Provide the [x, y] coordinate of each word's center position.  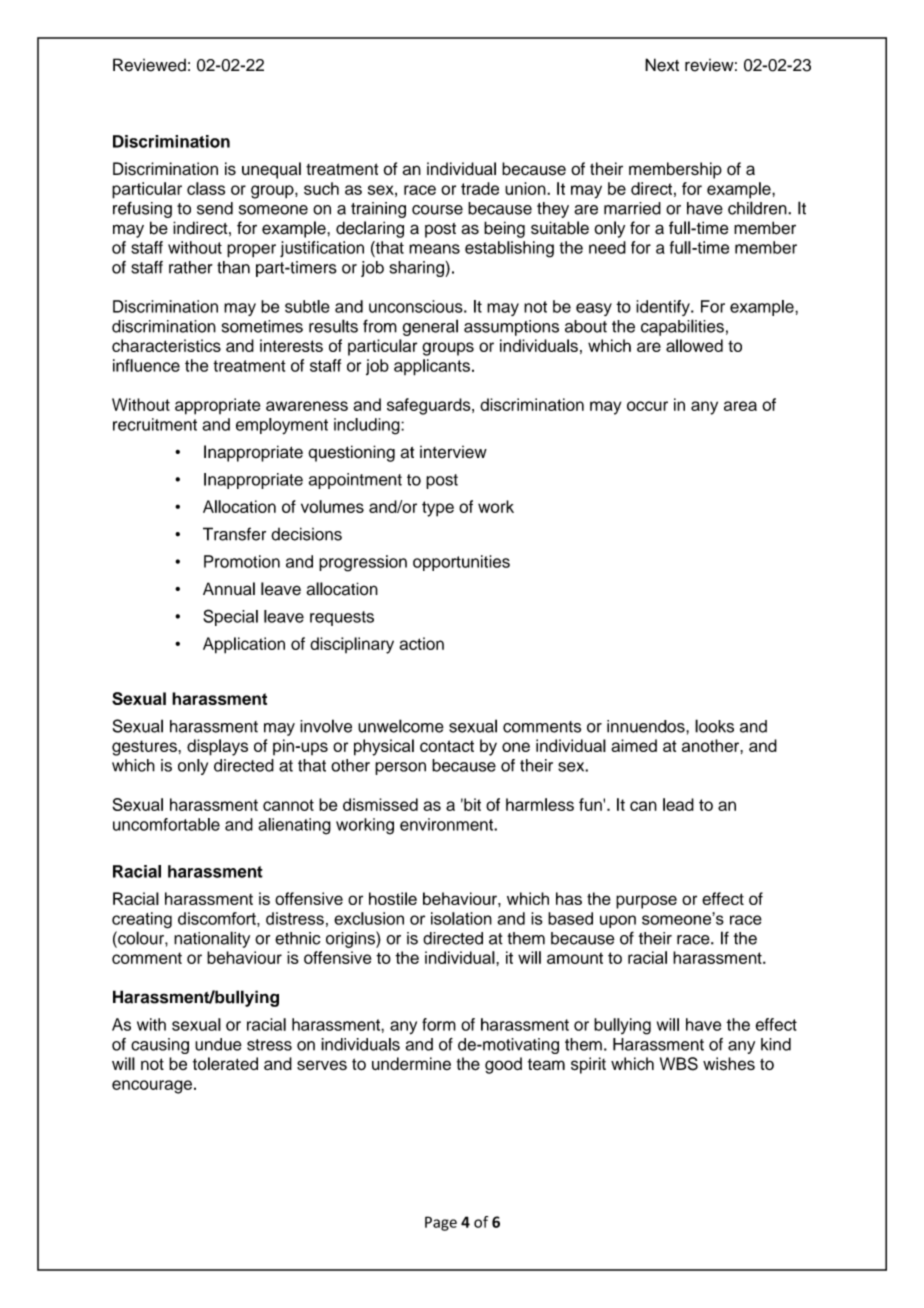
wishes [729, 1064]
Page [441, 1223]
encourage [152, 1087]
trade [480, 188]
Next [662, 65]
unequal [271, 170]
